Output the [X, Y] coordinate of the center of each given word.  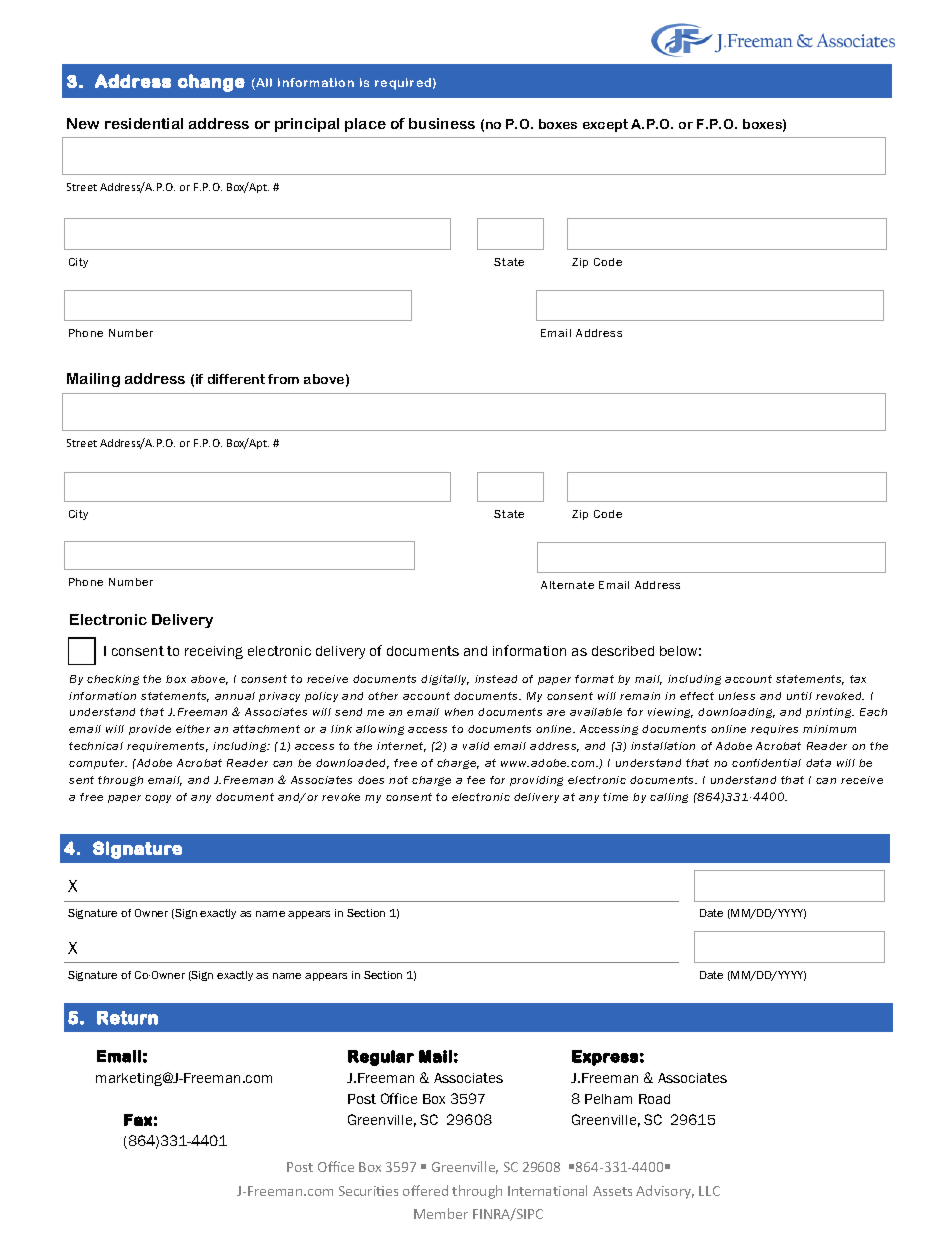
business [442, 123]
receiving [214, 652]
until [799, 696]
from [283, 379]
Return [127, 1018]
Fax [138, 1120]
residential [144, 123]
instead [496, 679]
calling [669, 798]
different [236, 379]
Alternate [567, 585]
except [605, 125]
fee [476, 780]
